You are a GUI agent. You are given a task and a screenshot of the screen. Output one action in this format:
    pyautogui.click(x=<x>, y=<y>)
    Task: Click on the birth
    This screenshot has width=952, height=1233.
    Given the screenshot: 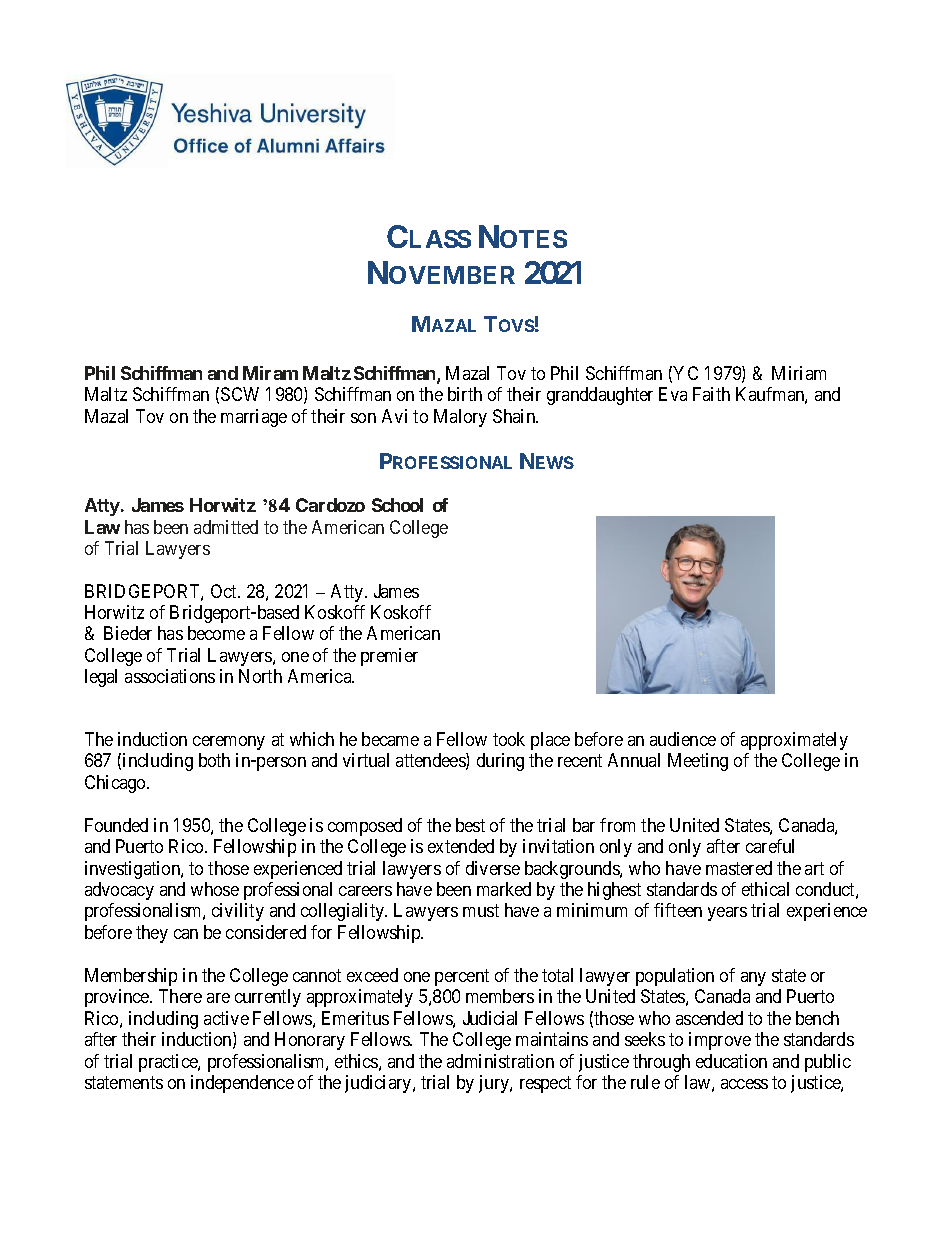 What is the action you would take?
    pyautogui.click(x=465, y=394)
